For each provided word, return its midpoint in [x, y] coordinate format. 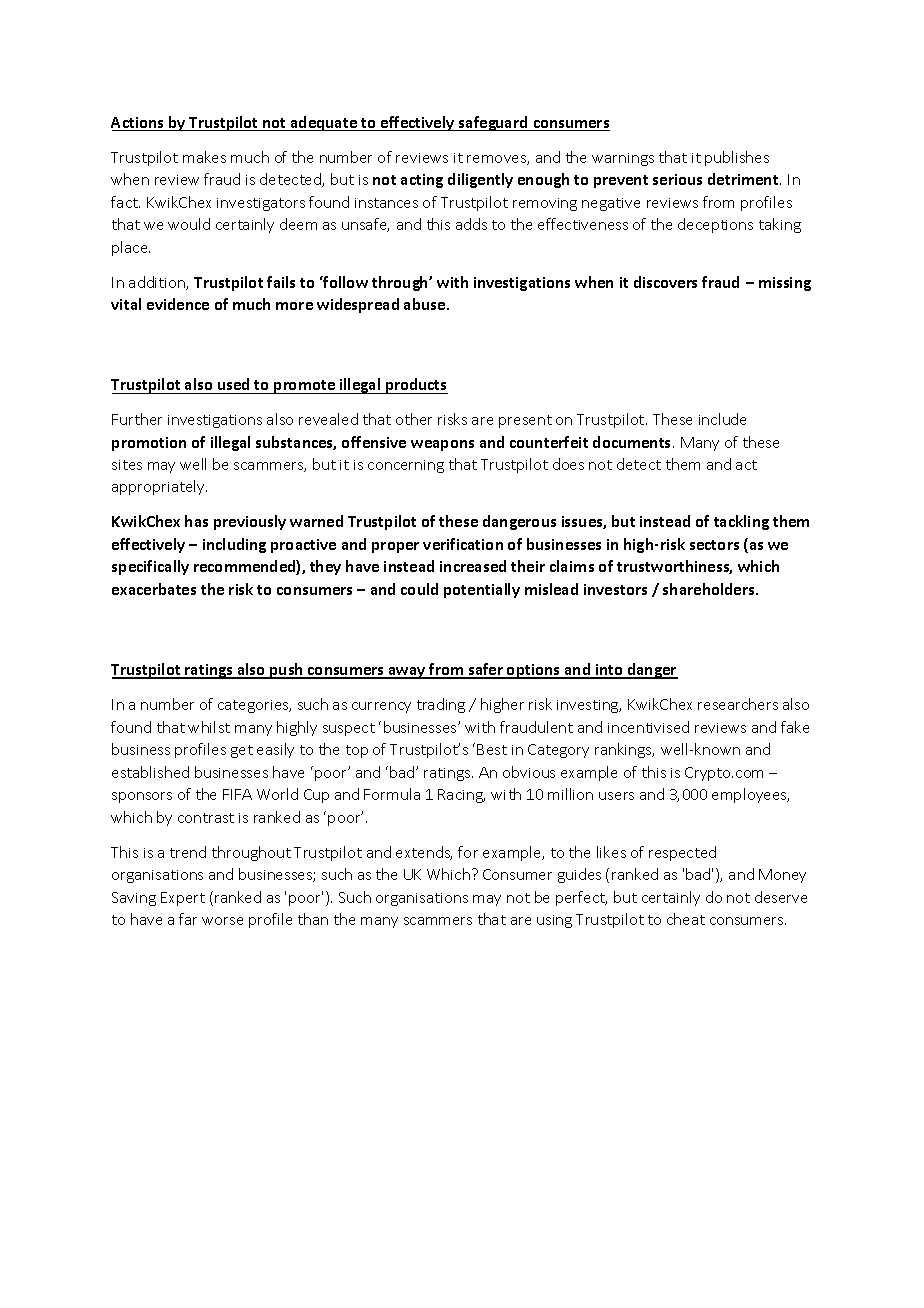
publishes [737, 158]
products [416, 386]
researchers [738, 704]
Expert [183, 899]
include [722, 419]
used [233, 384]
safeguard [493, 123]
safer [486, 670]
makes [204, 157]
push [286, 671]
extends [424, 853]
